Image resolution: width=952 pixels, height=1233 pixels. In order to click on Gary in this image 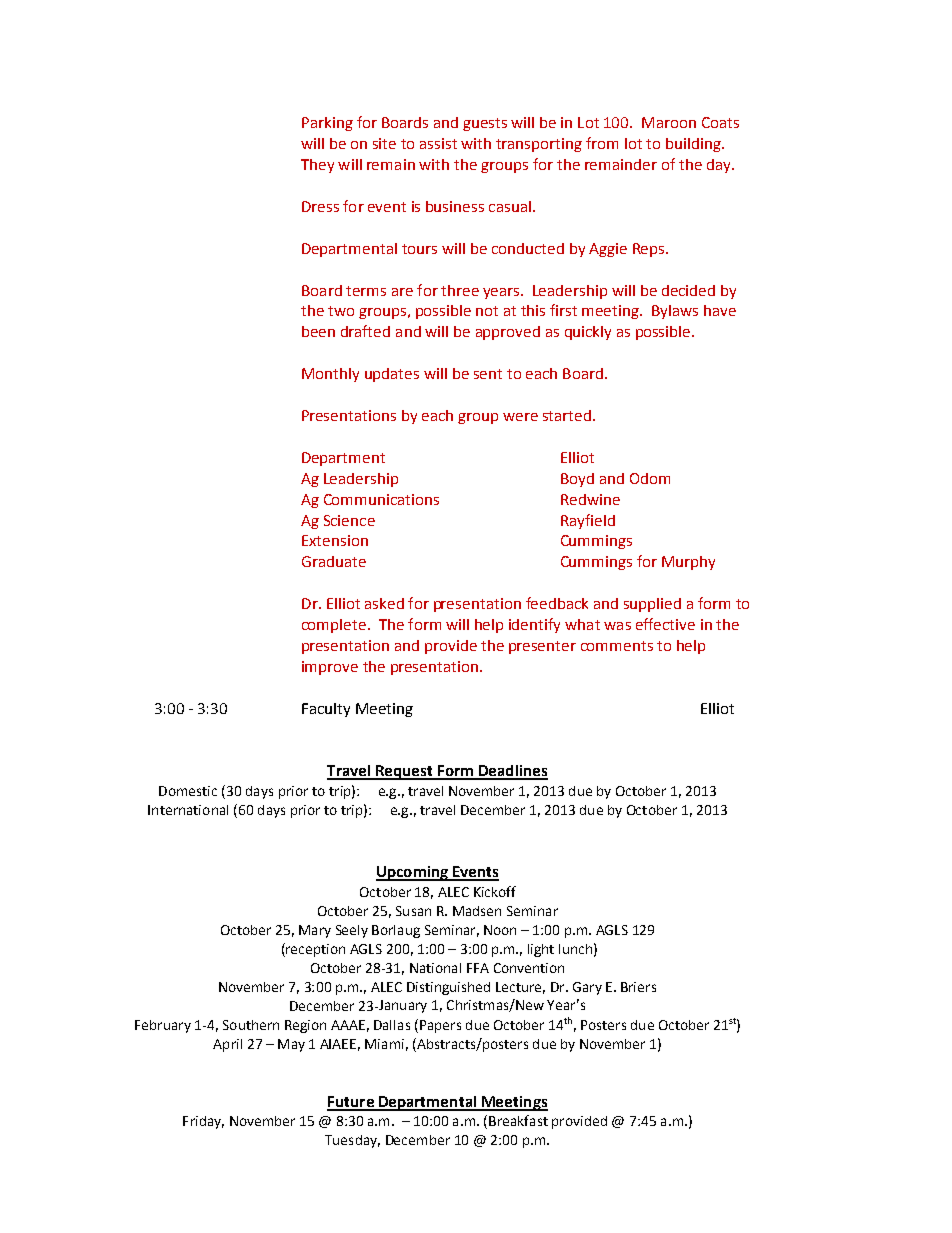, I will do `click(587, 988)`.
